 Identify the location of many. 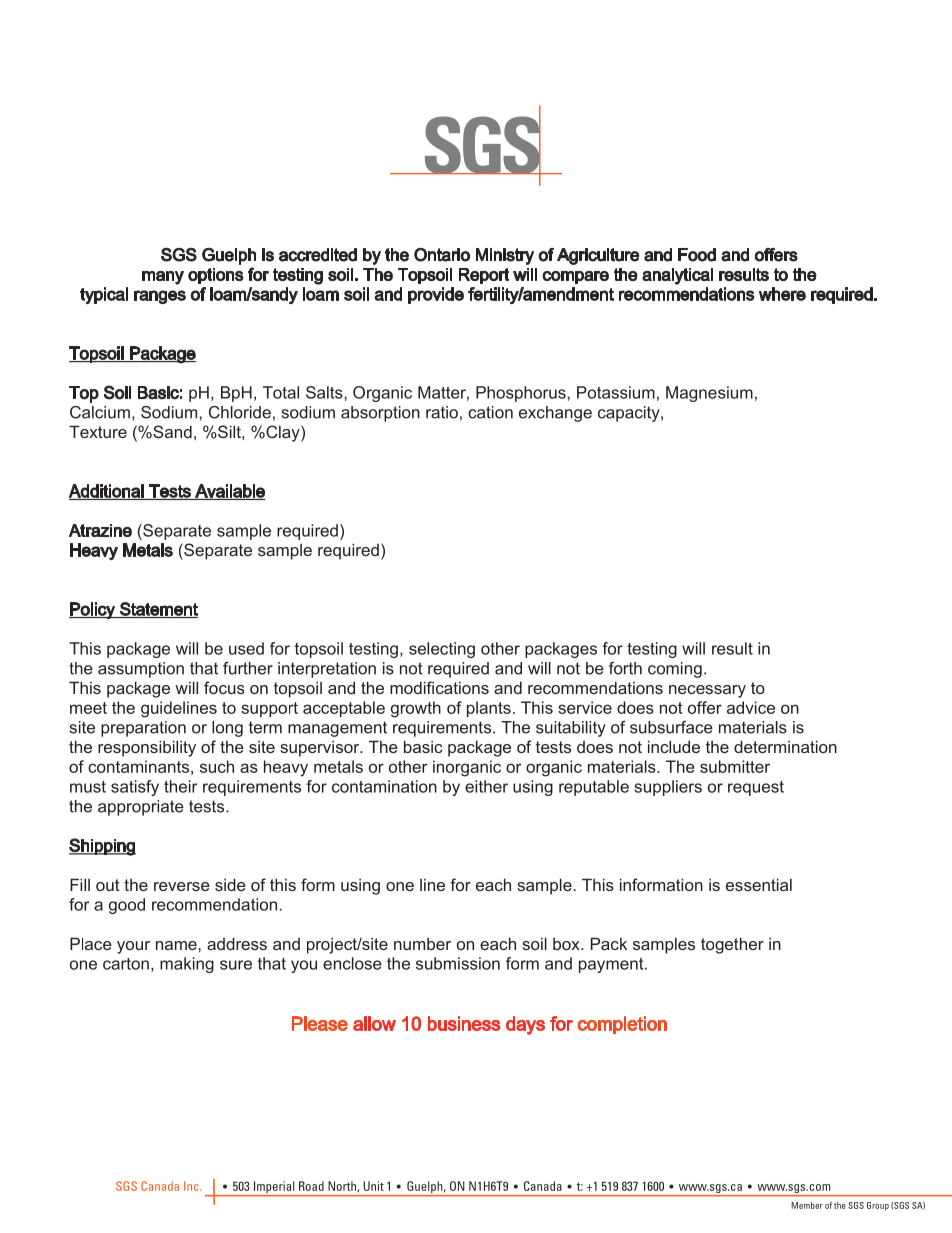
(163, 278).
